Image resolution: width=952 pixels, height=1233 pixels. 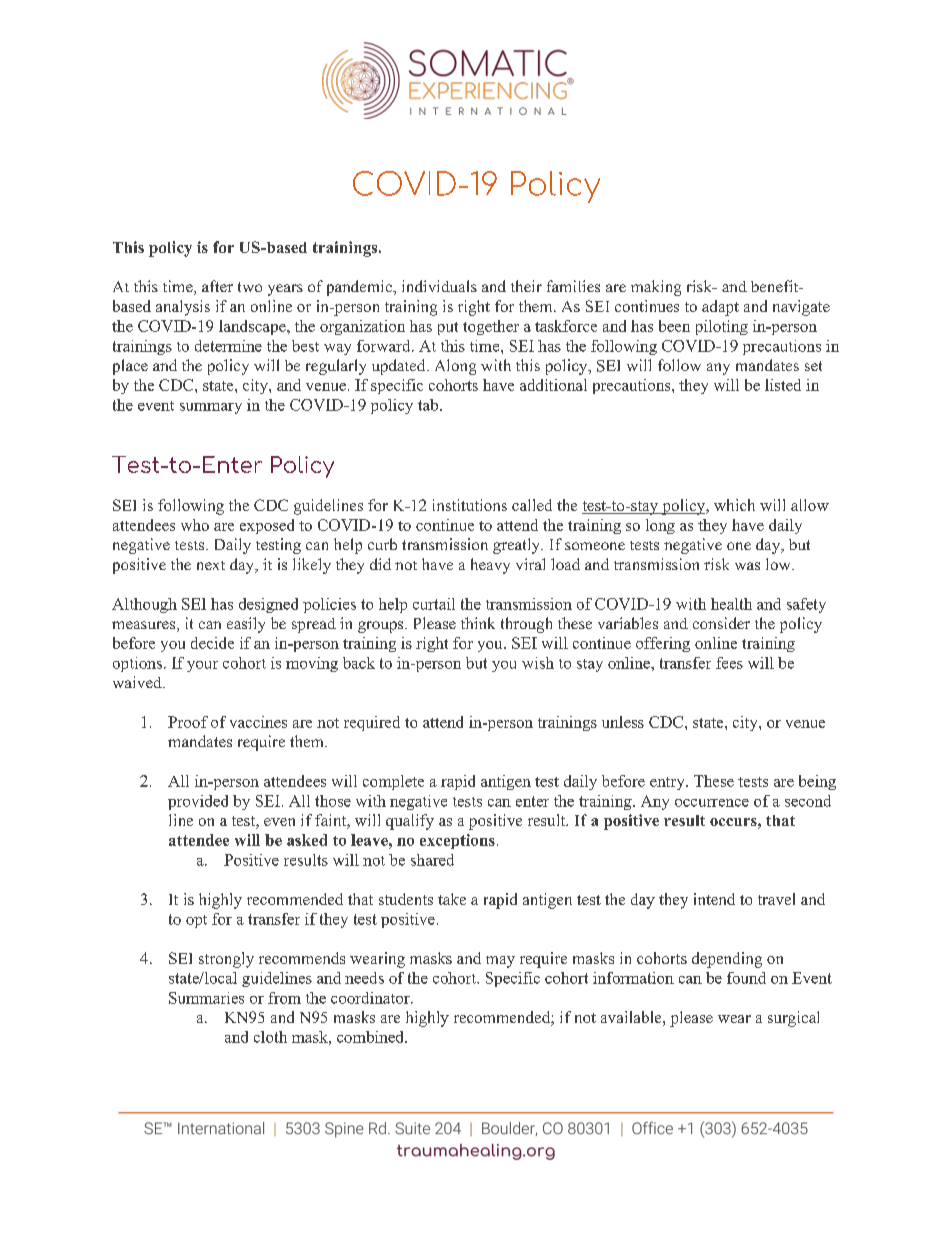 What do you see at coordinates (491, 327) in the screenshot?
I see `together` at bounding box center [491, 327].
